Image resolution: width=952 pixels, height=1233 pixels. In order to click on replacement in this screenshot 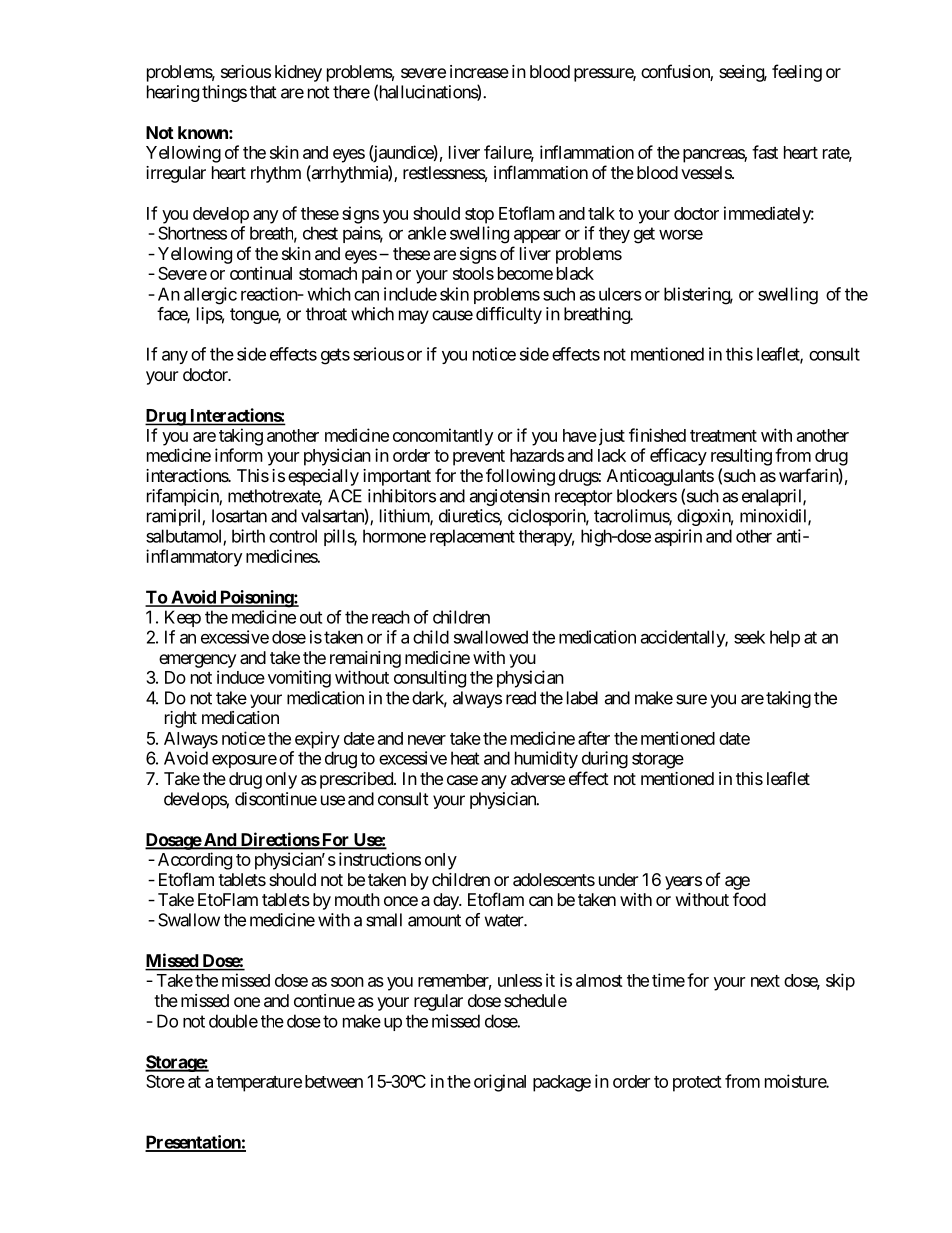, I will do `click(472, 537)`.
